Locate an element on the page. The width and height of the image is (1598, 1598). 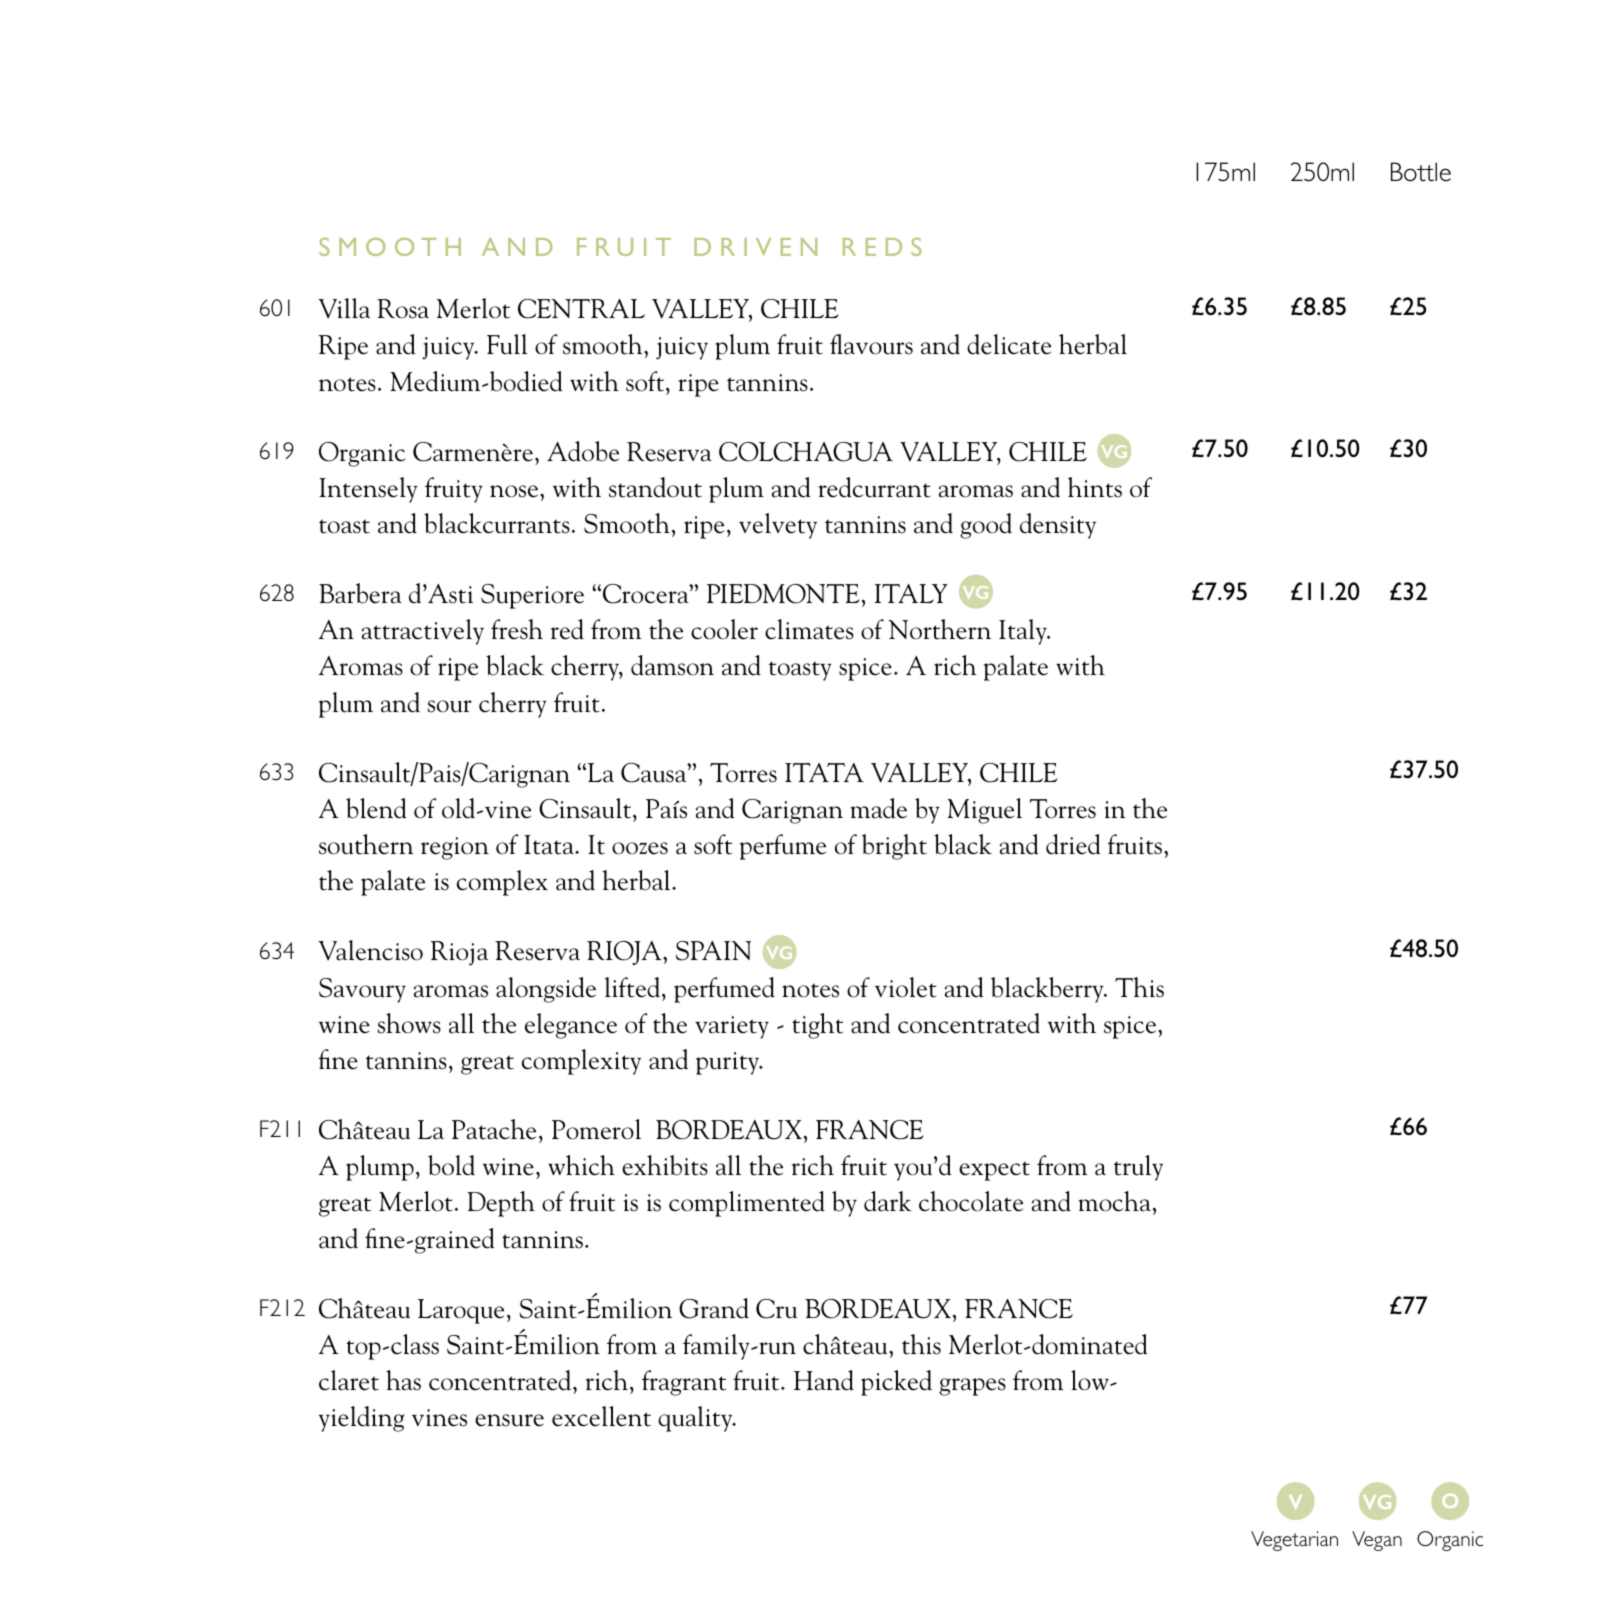
ensure is located at coordinates (509, 1420).
